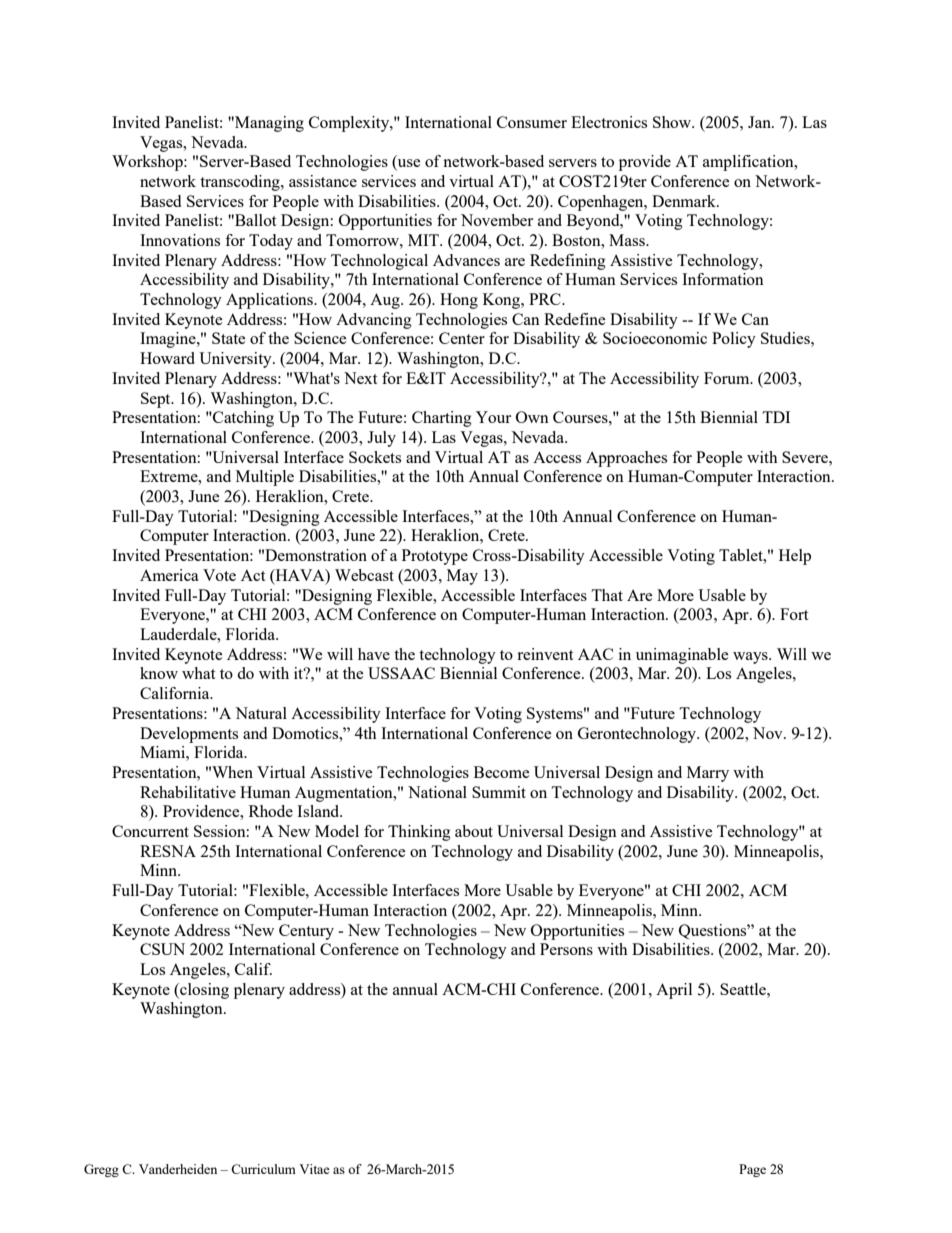 The width and height of the image is (952, 1233). What do you see at coordinates (374, 654) in the image?
I see `have` at bounding box center [374, 654].
